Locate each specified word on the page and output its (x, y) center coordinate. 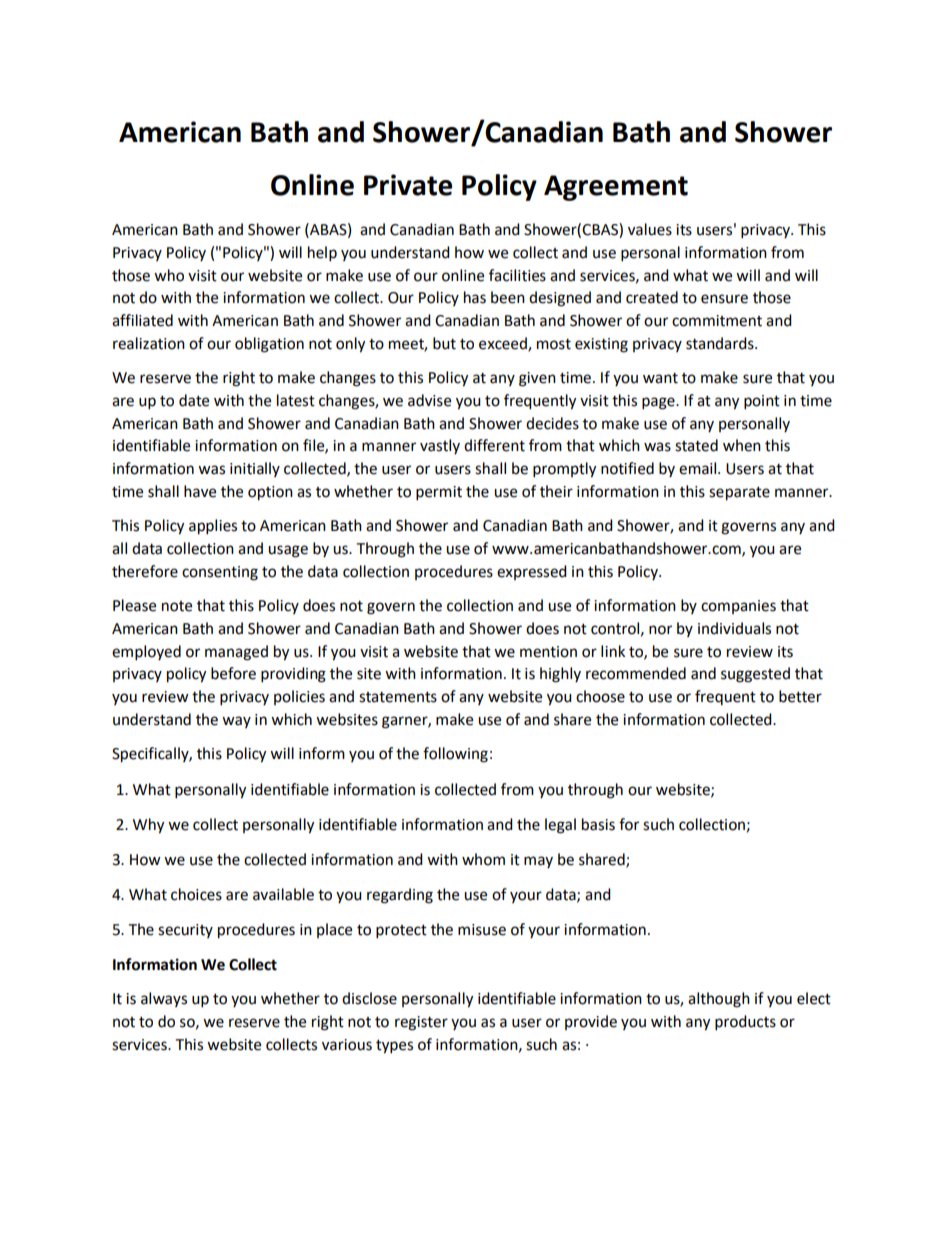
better (800, 696)
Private (408, 185)
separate (739, 494)
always (164, 999)
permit (439, 493)
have (200, 491)
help (322, 254)
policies (299, 697)
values (650, 229)
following (455, 755)
